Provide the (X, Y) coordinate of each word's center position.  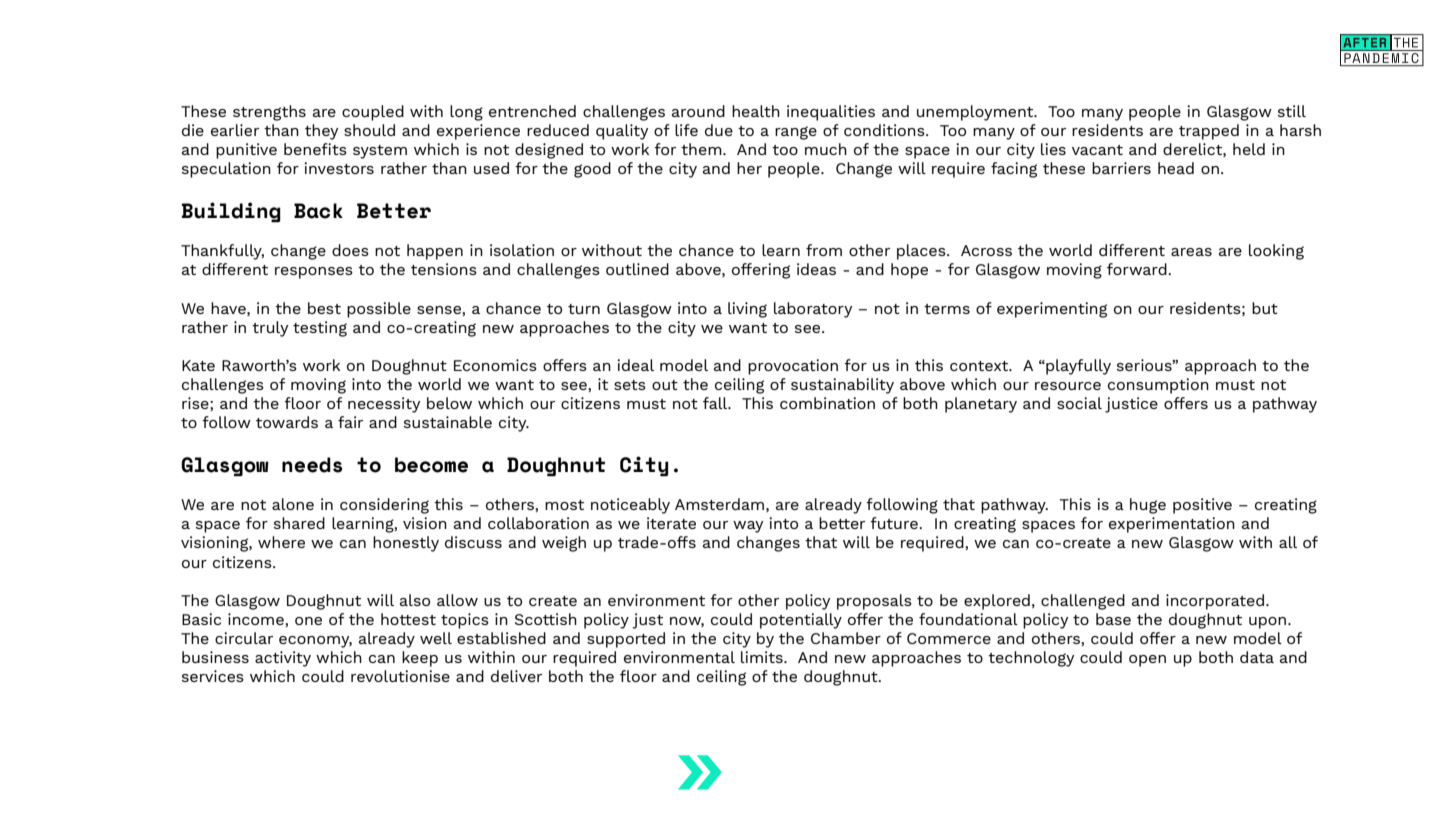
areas (1191, 252)
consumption (1158, 386)
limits (763, 657)
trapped (1209, 132)
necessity (384, 405)
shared (299, 523)
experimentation (1172, 525)
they (321, 132)
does (350, 250)
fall (716, 403)
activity (283, 659)
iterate (671, 523)
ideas (816, 269)
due (719, 130)
